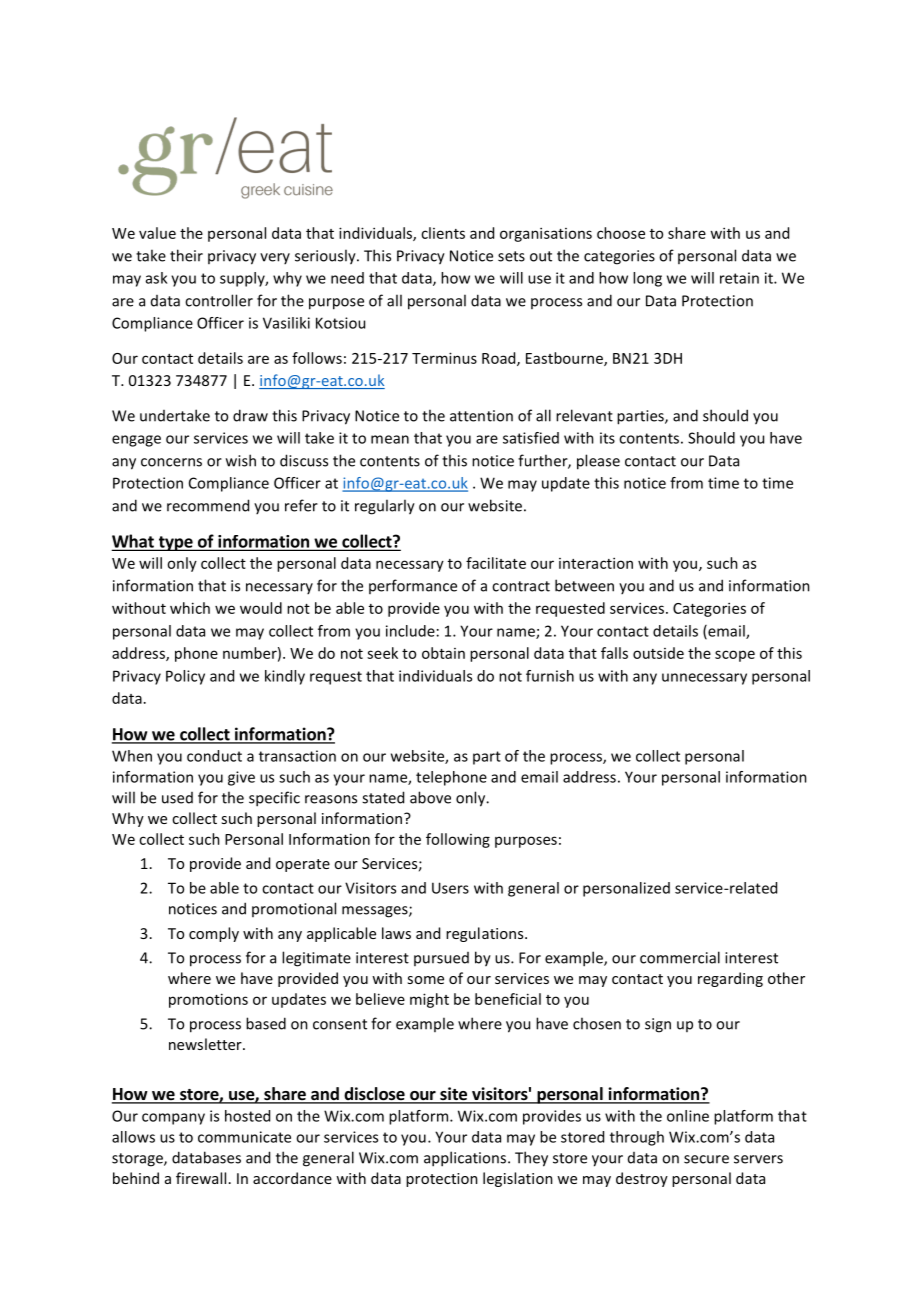 This screenshot has width=924, height=1307. I want to click on facilitate, so click(496, 563).
